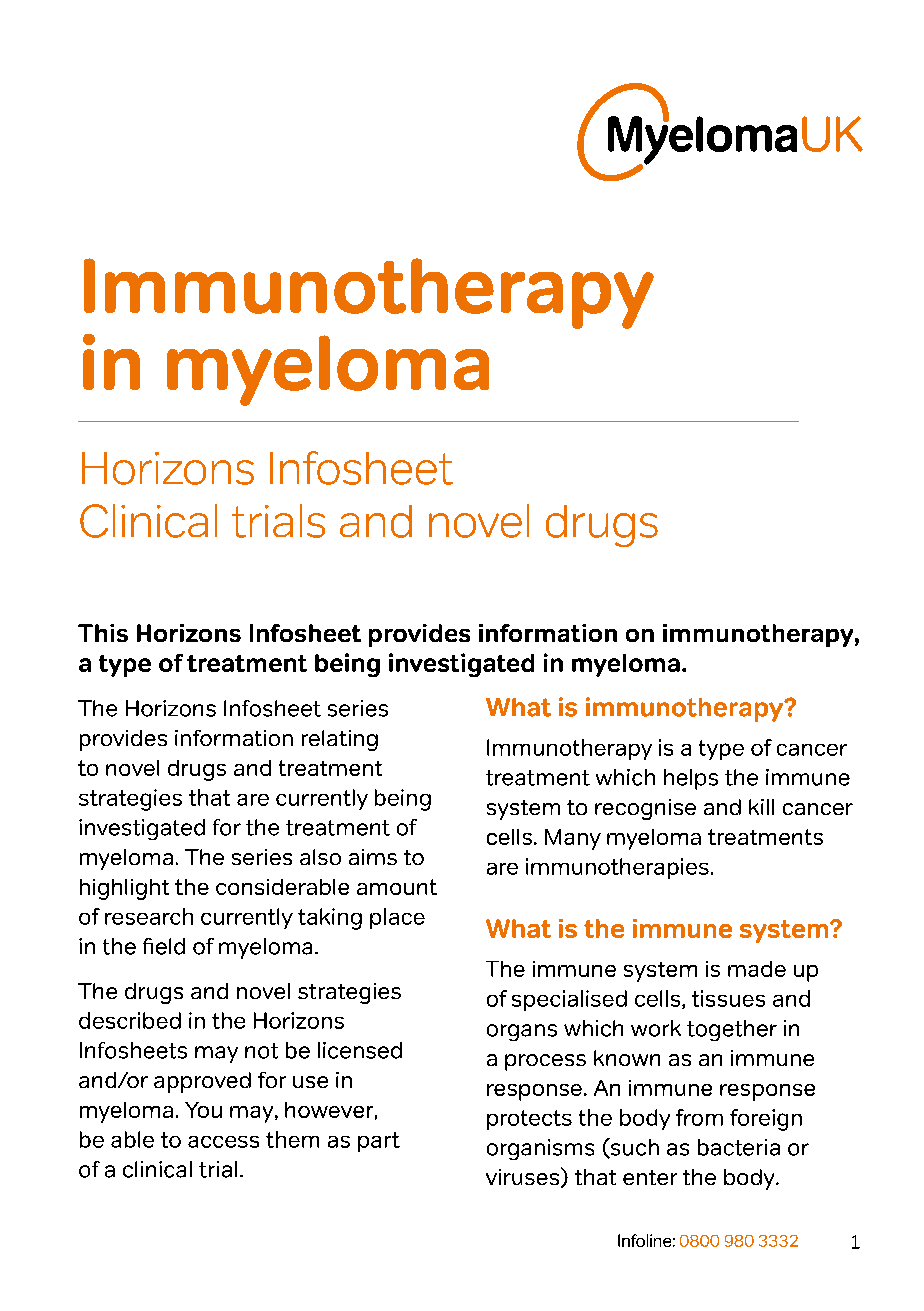 Image resolution: width=924 pixels, height=1311 pixels. Describe the element at coordinates (397, 918) in the image. I see `place` at that location.
